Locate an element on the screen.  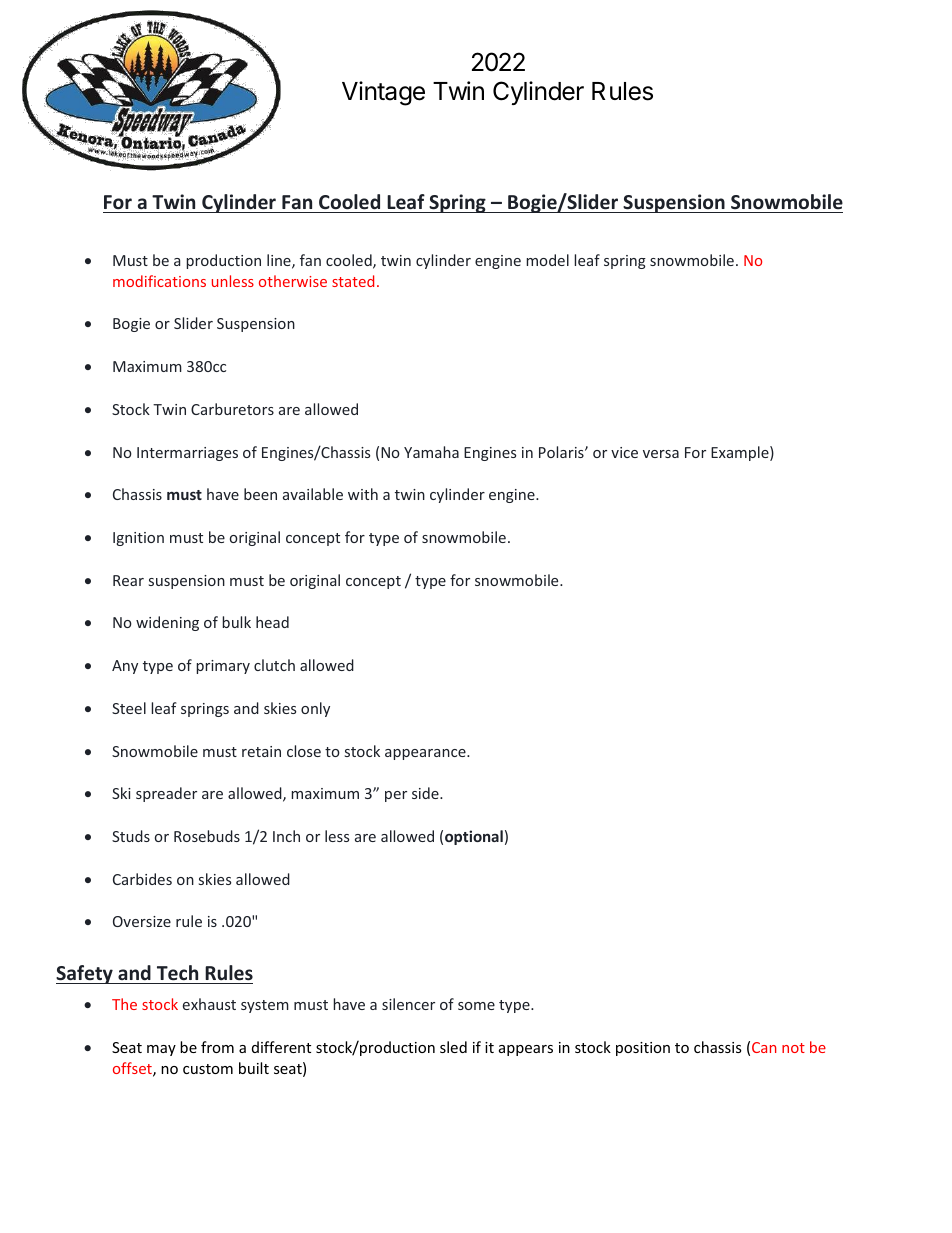
model is located at coordinates (547, 260).
